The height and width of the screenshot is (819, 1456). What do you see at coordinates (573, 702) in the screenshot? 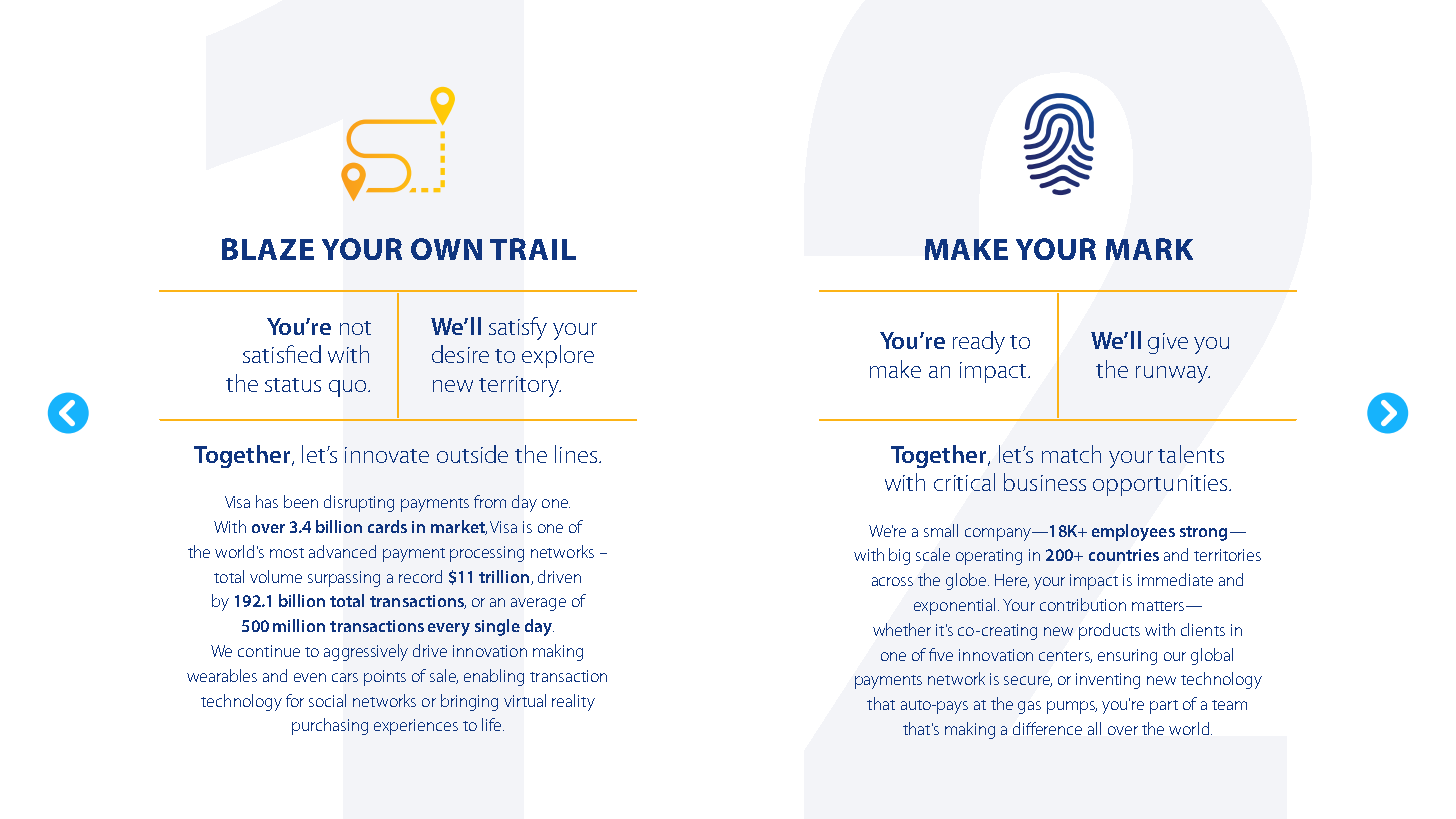
I see `reality` at bounding box center [573, 702].
